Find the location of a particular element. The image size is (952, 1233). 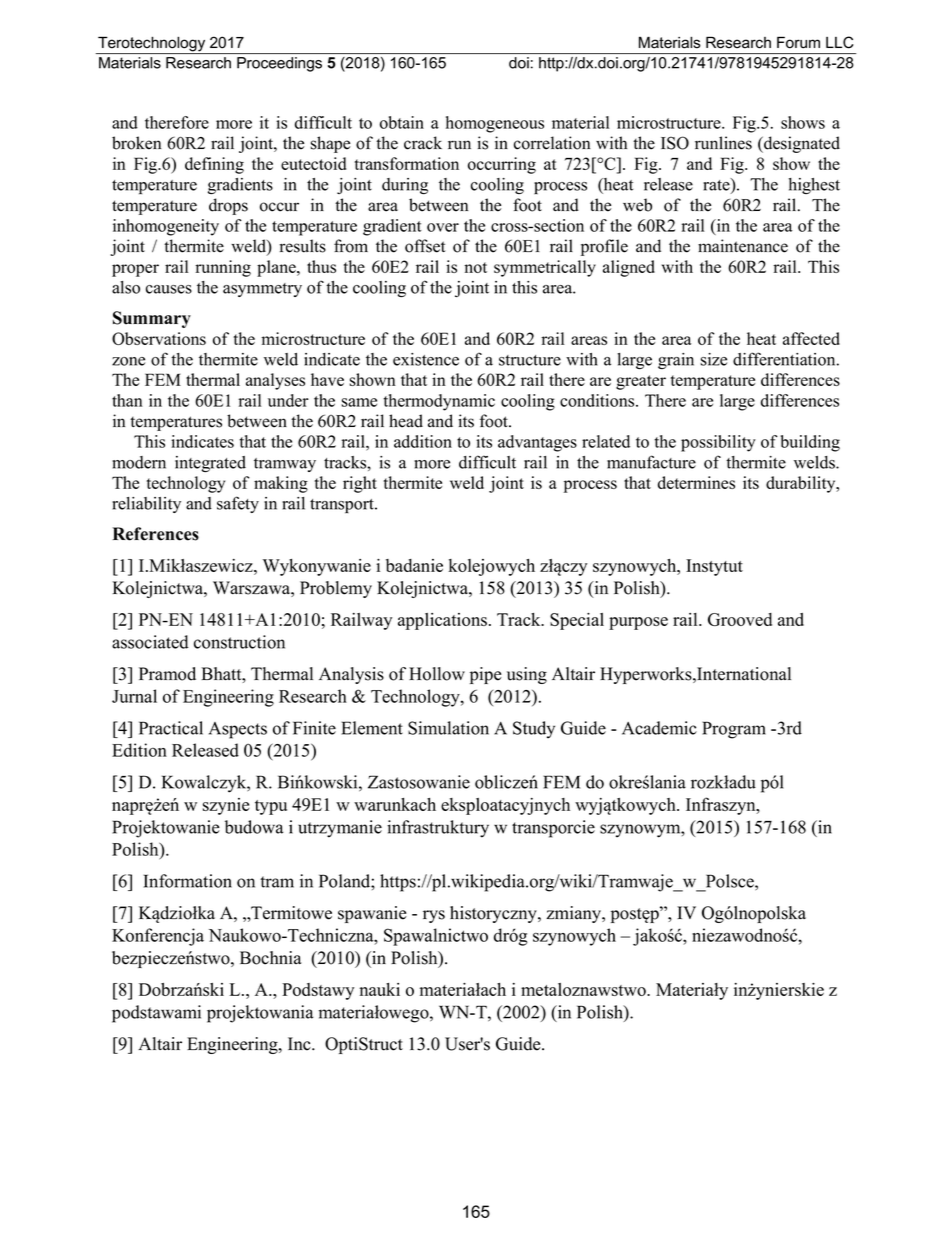

Program is located at coordinates (734, 730).
